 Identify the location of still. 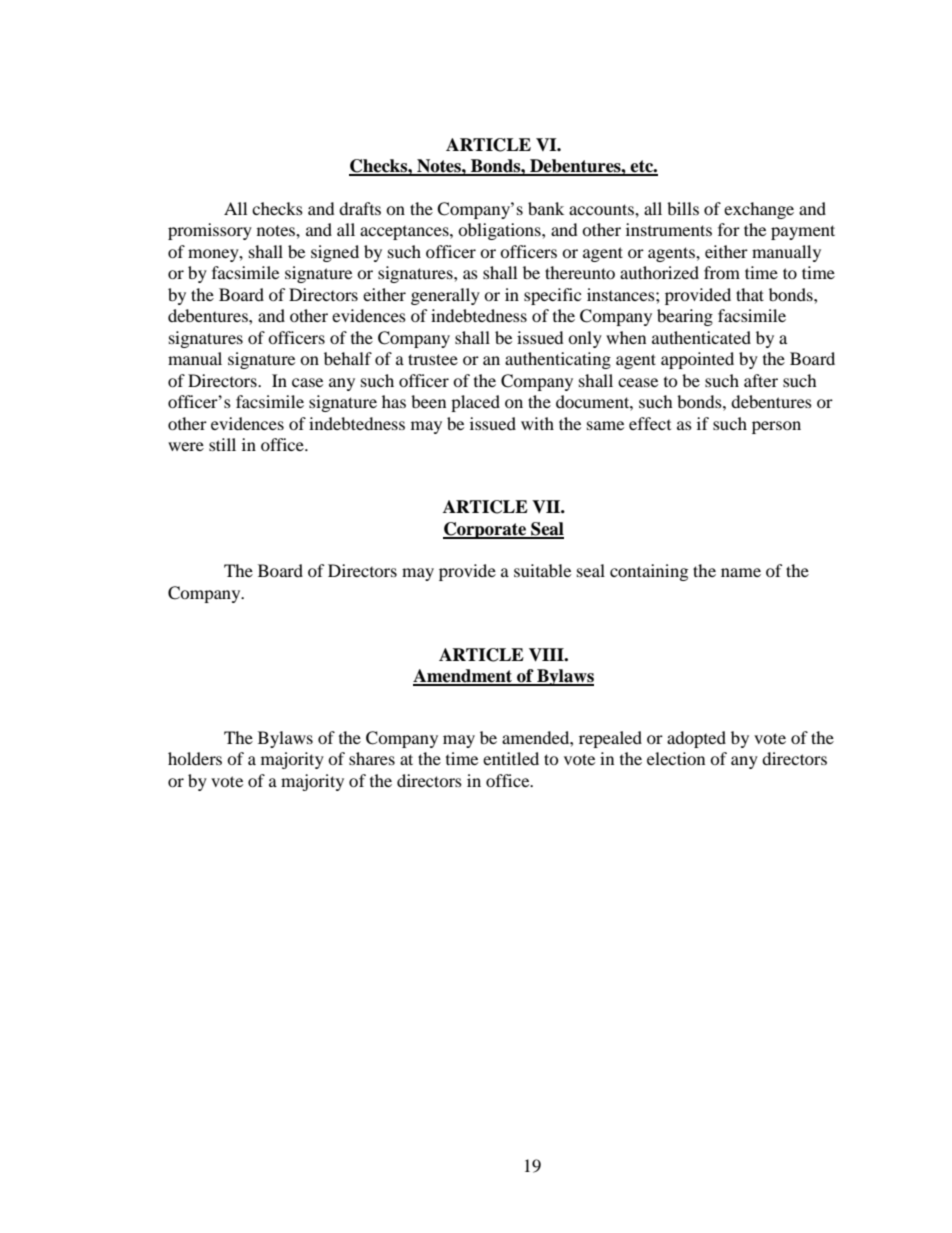
(222, 444).
